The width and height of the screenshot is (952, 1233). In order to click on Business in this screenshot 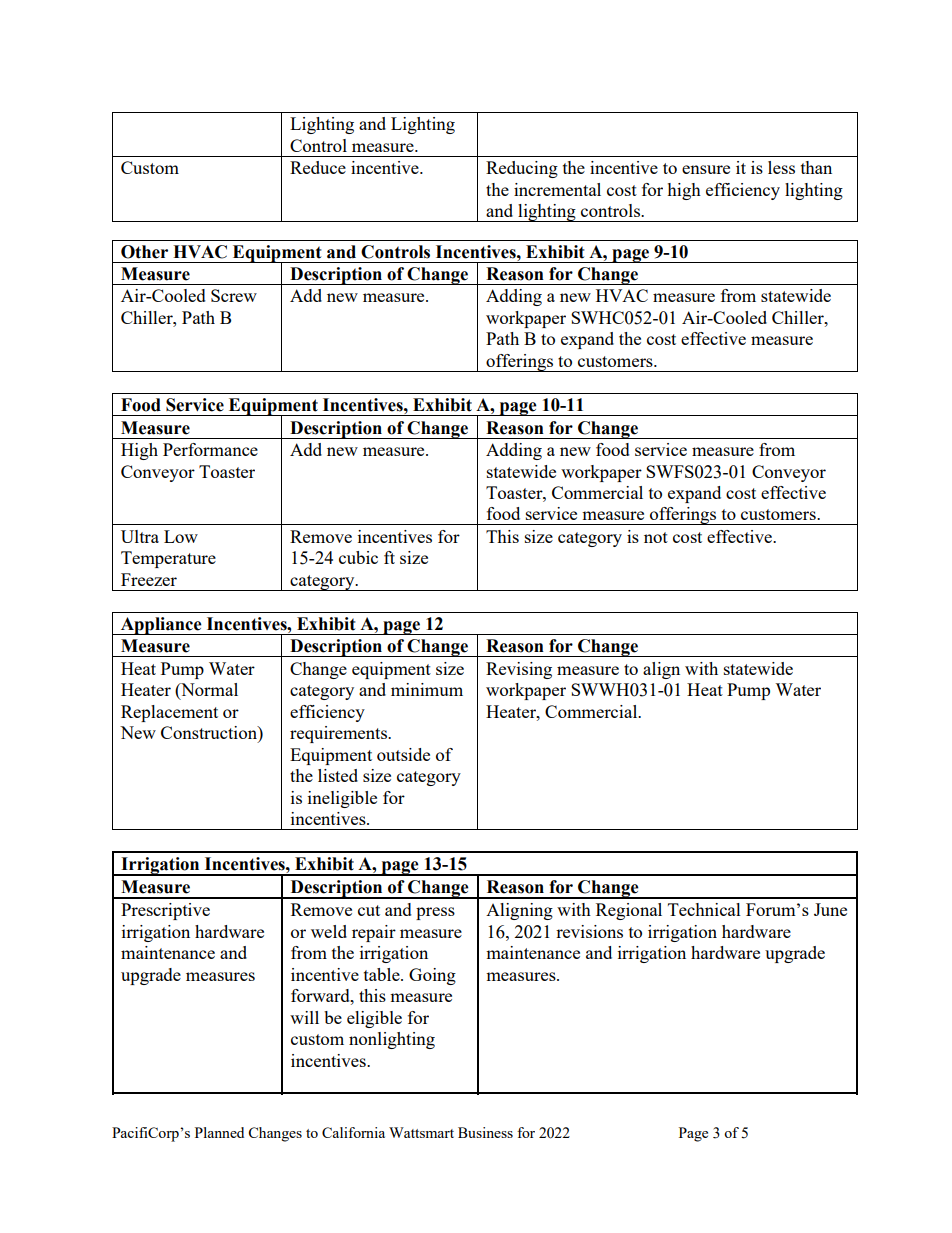, I will do `click(485, 1132)`.
